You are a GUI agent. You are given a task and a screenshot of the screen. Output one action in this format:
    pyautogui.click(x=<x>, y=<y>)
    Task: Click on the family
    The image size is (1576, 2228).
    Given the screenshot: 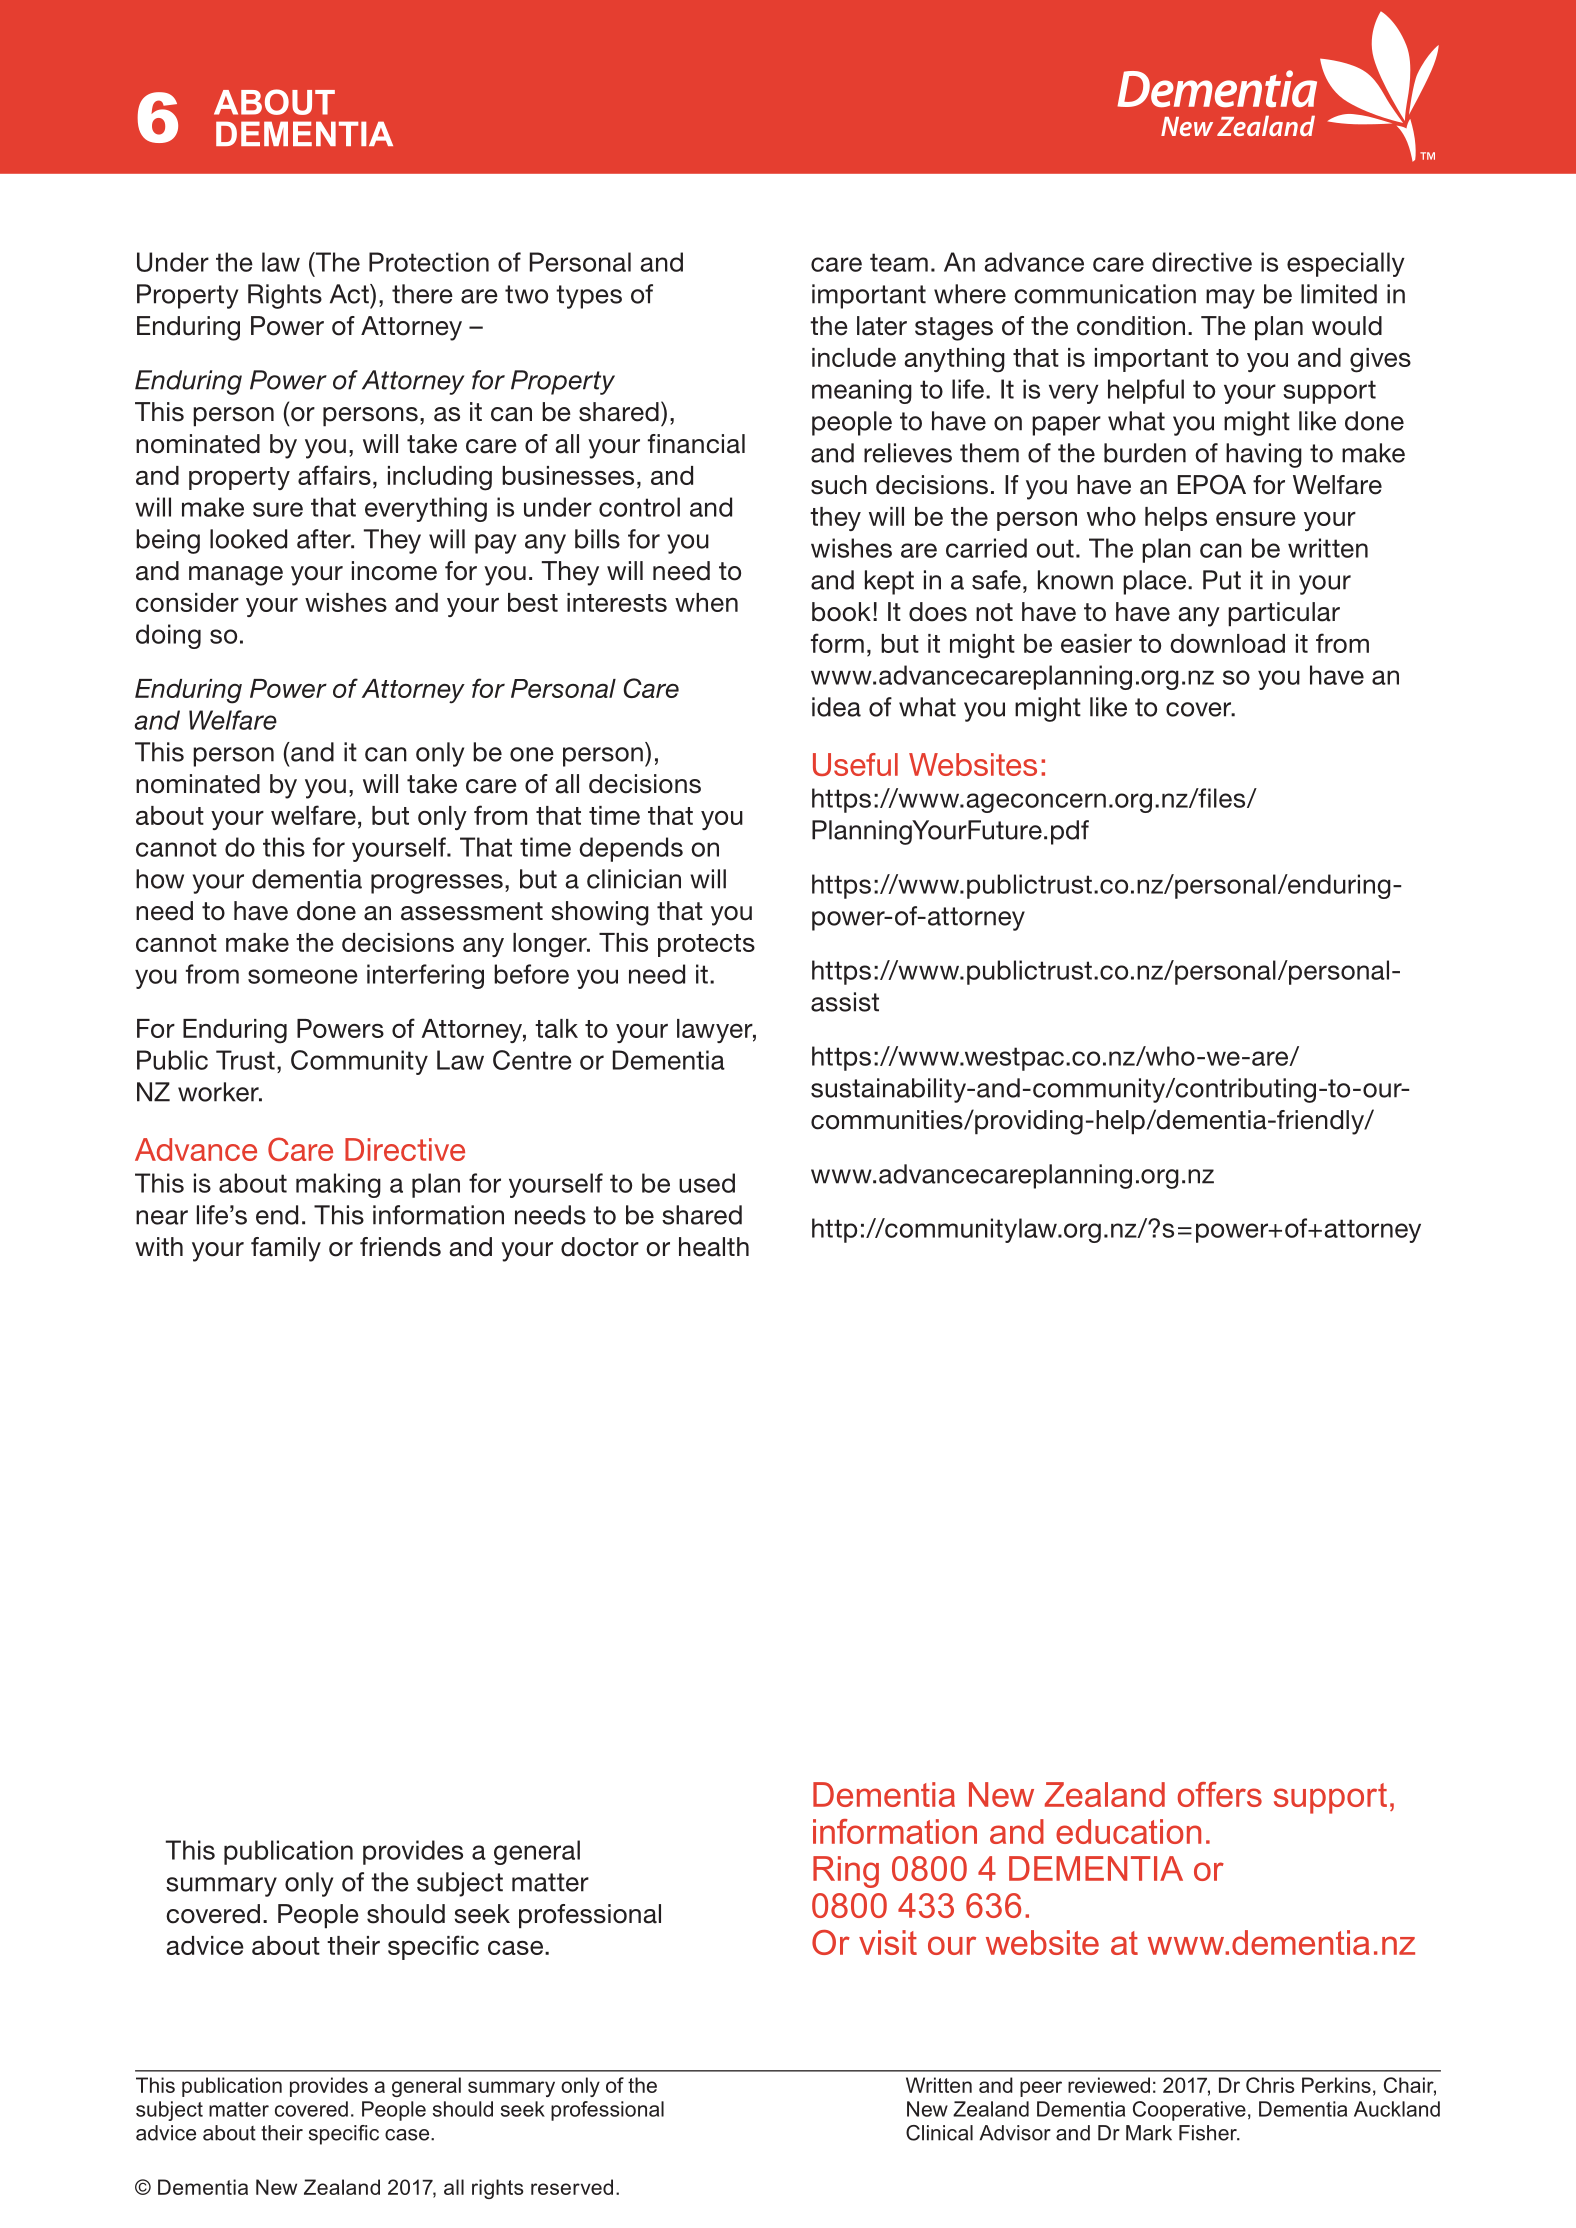 What is the action you would take?
    pyautogui.click(x=286, y=1249)
